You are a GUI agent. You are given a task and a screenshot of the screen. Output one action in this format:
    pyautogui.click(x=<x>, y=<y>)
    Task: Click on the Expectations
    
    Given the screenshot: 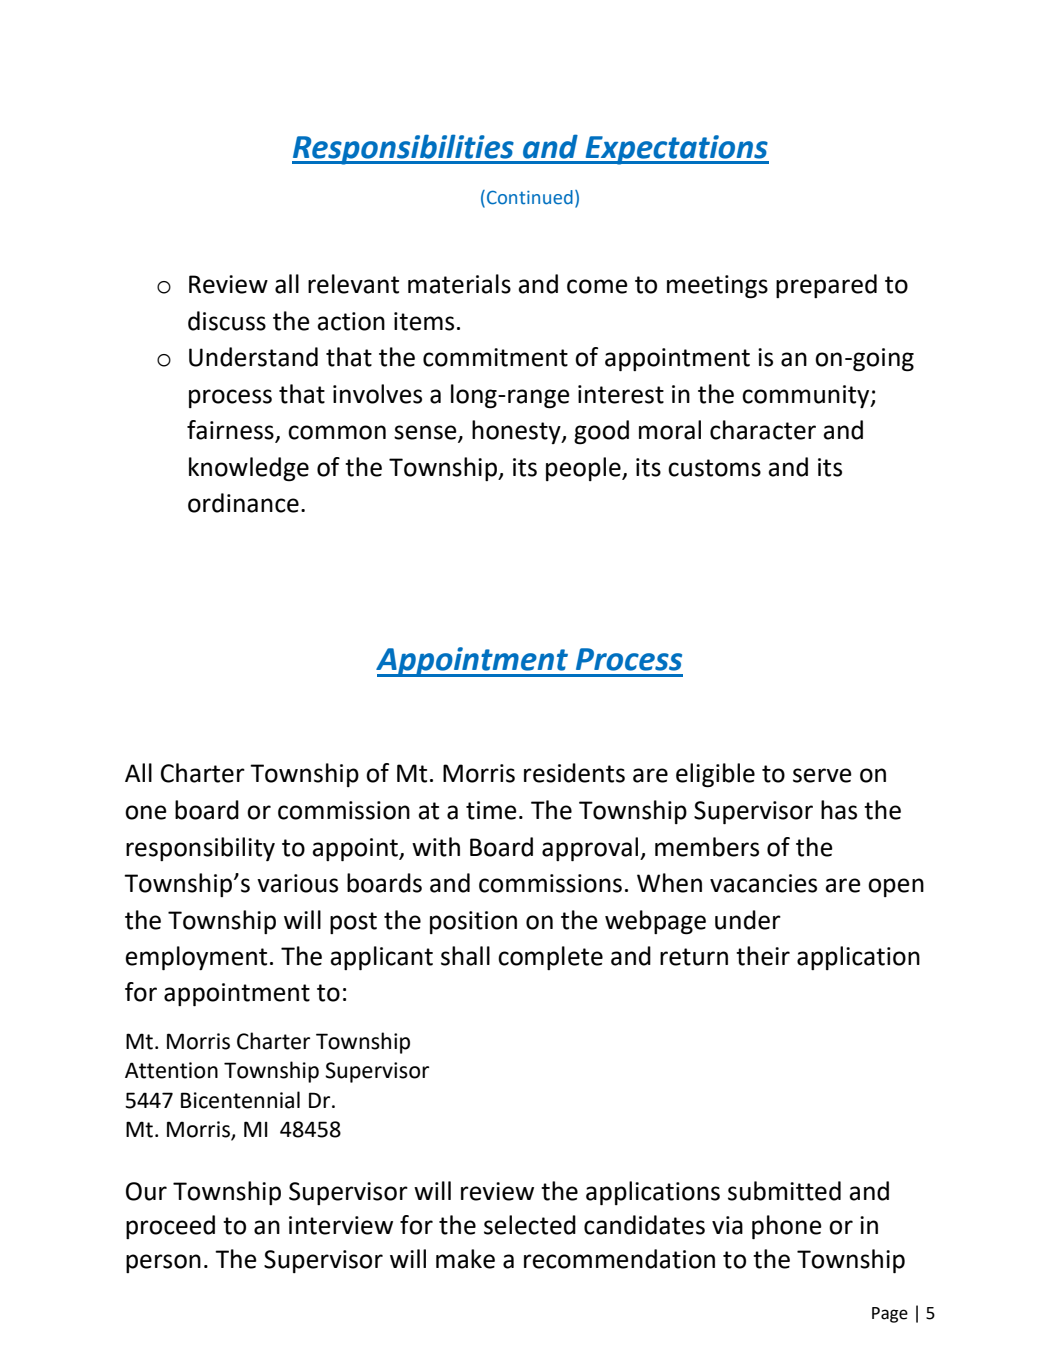 What is the action you would take?
    pyautogui.click(x=676, y=150)
